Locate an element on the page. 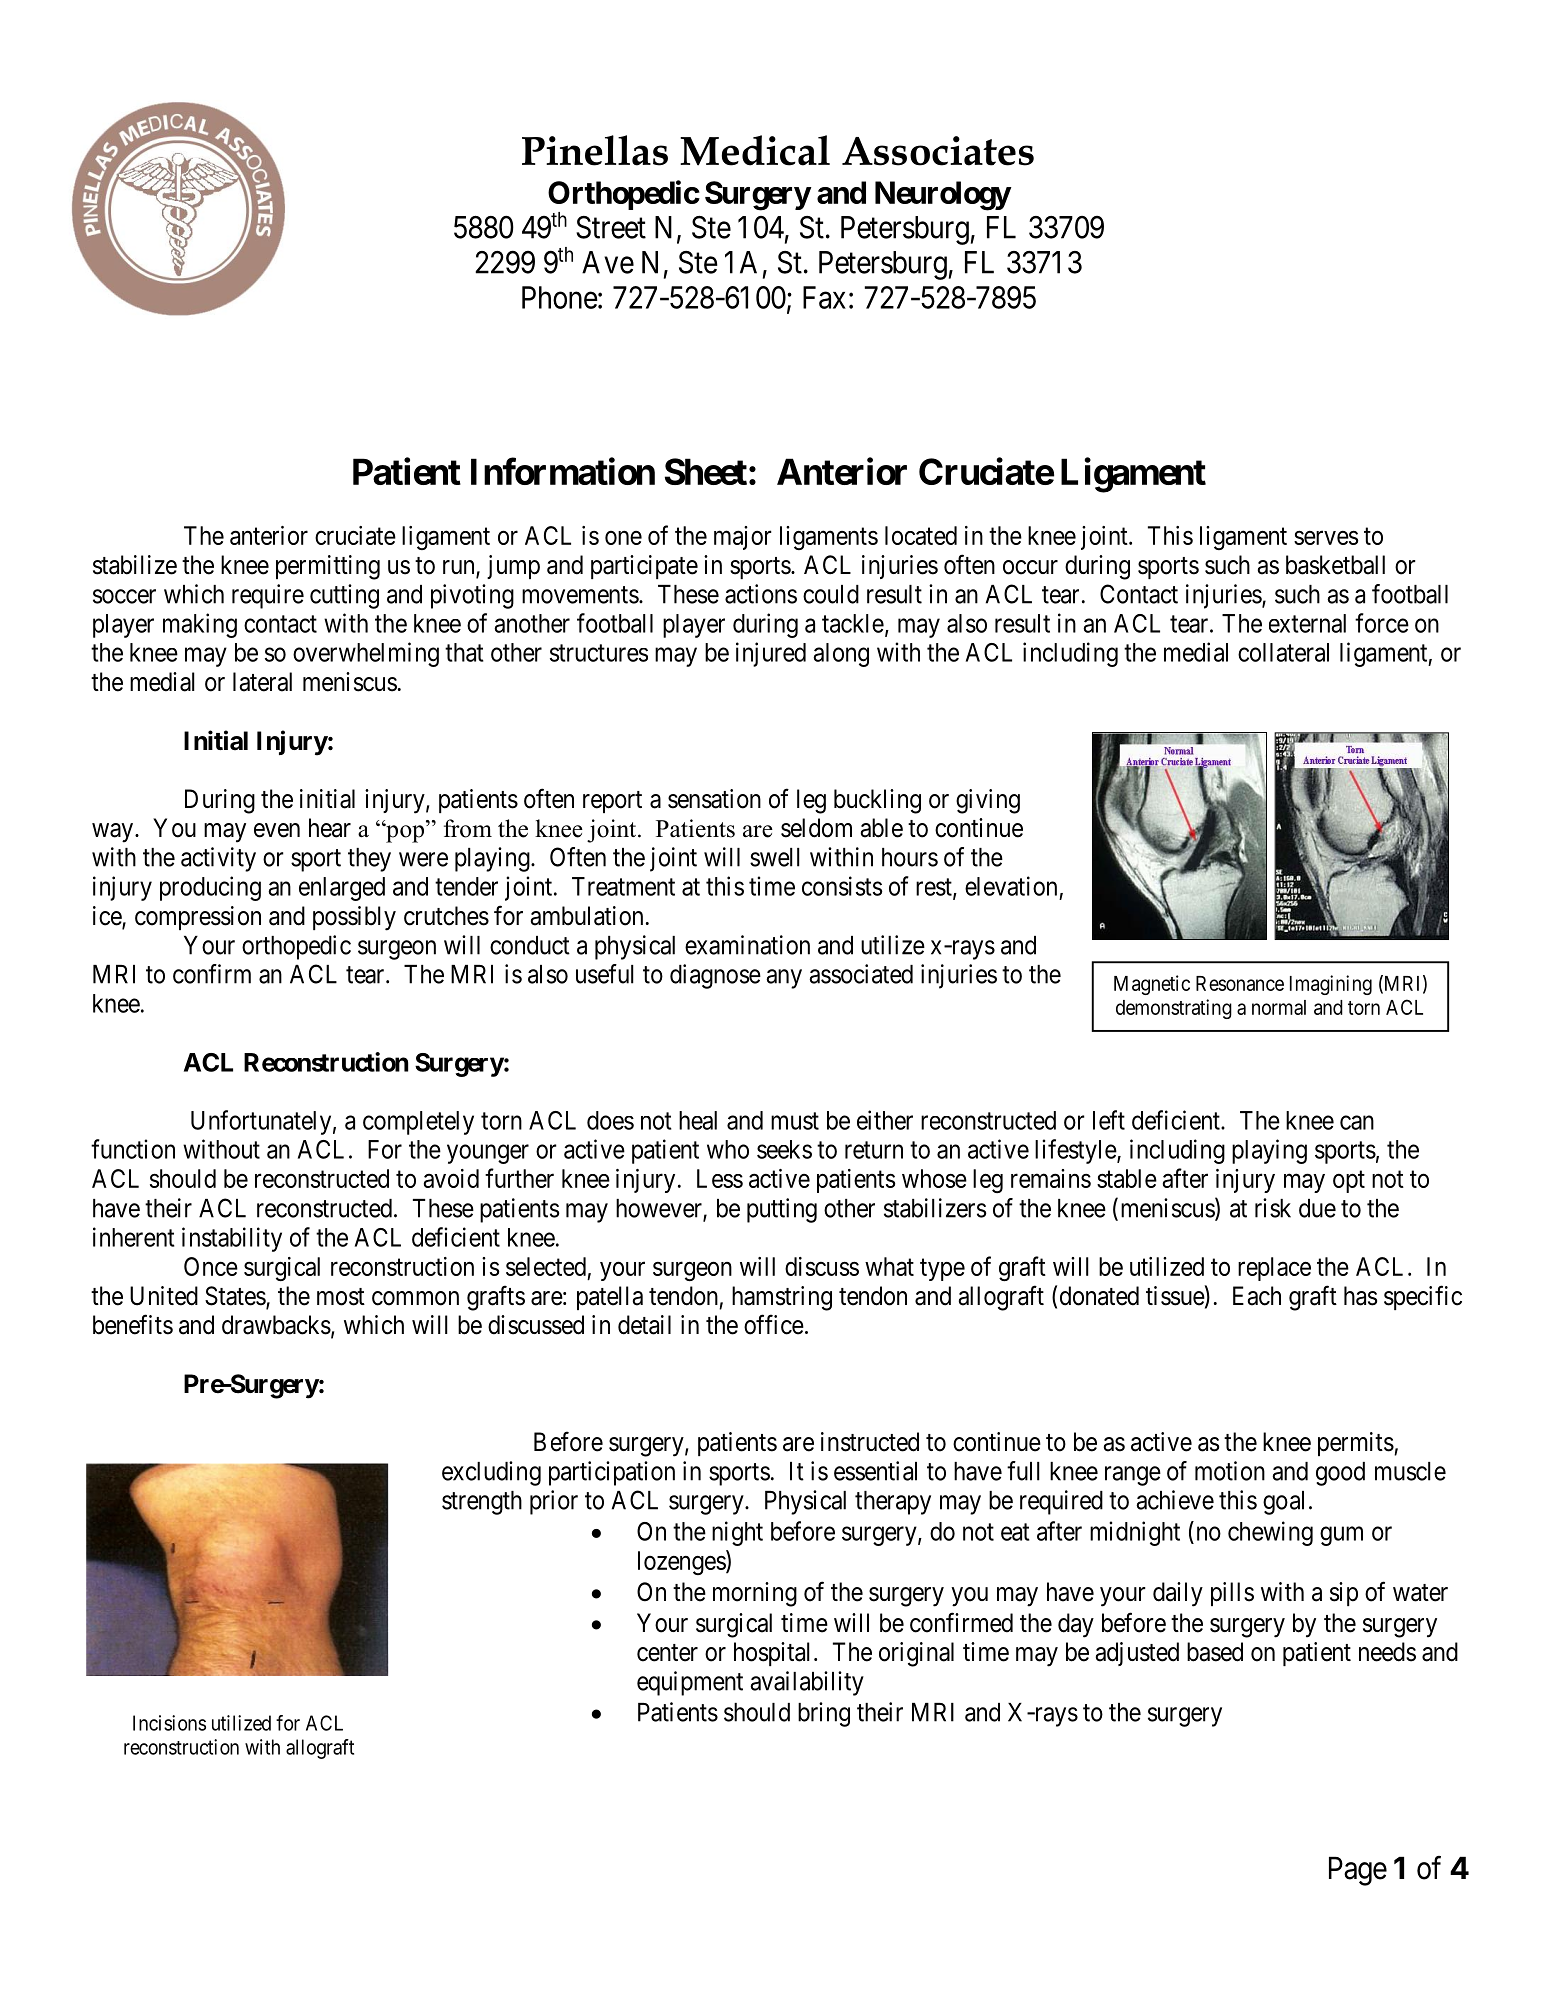  sensation is located at coordinates (714, 799).
